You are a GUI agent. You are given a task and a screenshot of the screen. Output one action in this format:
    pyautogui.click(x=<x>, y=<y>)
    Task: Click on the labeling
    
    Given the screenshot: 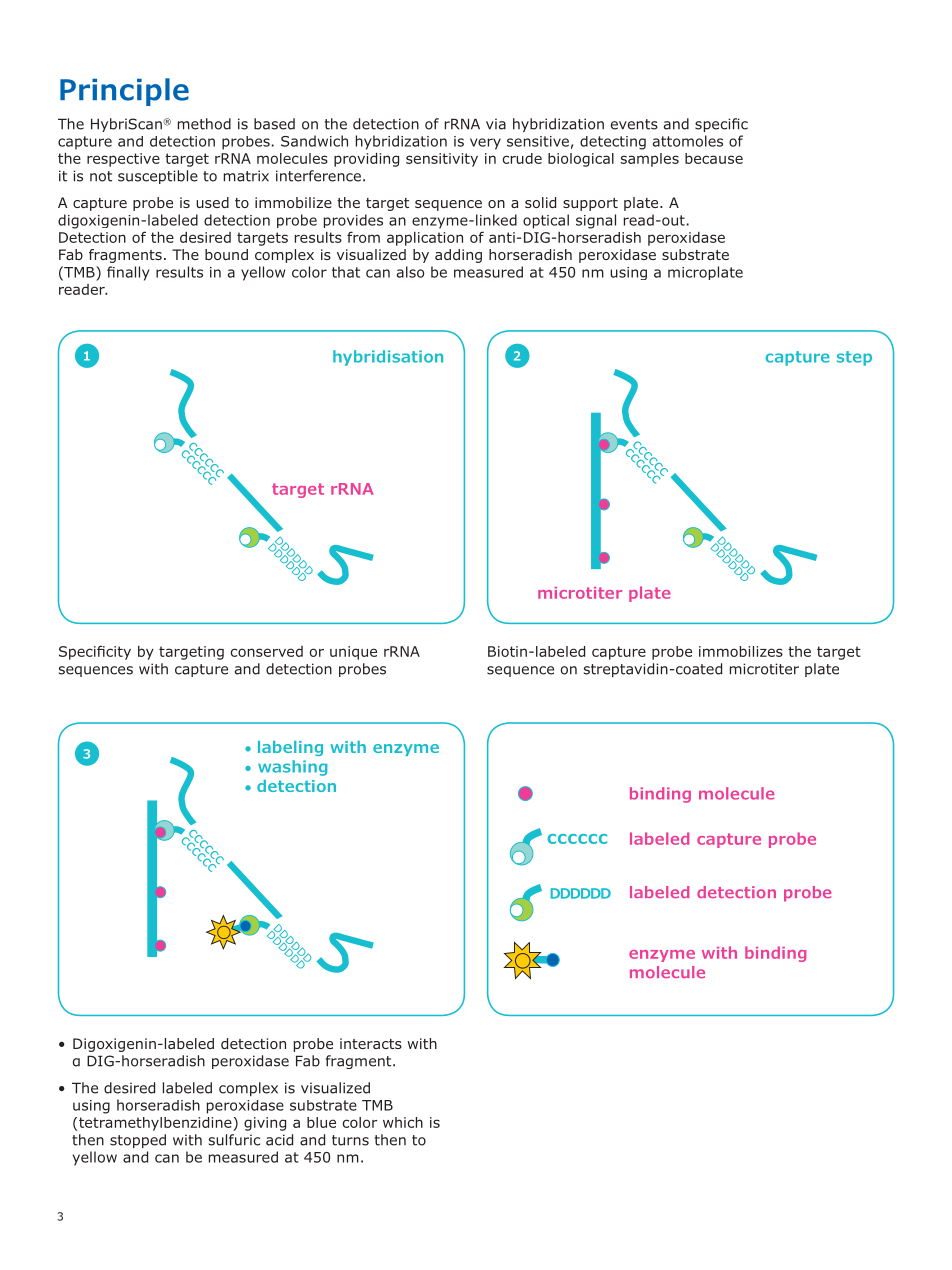 What is the action you would take?
    pyautogui.click(x=290, y=748)
